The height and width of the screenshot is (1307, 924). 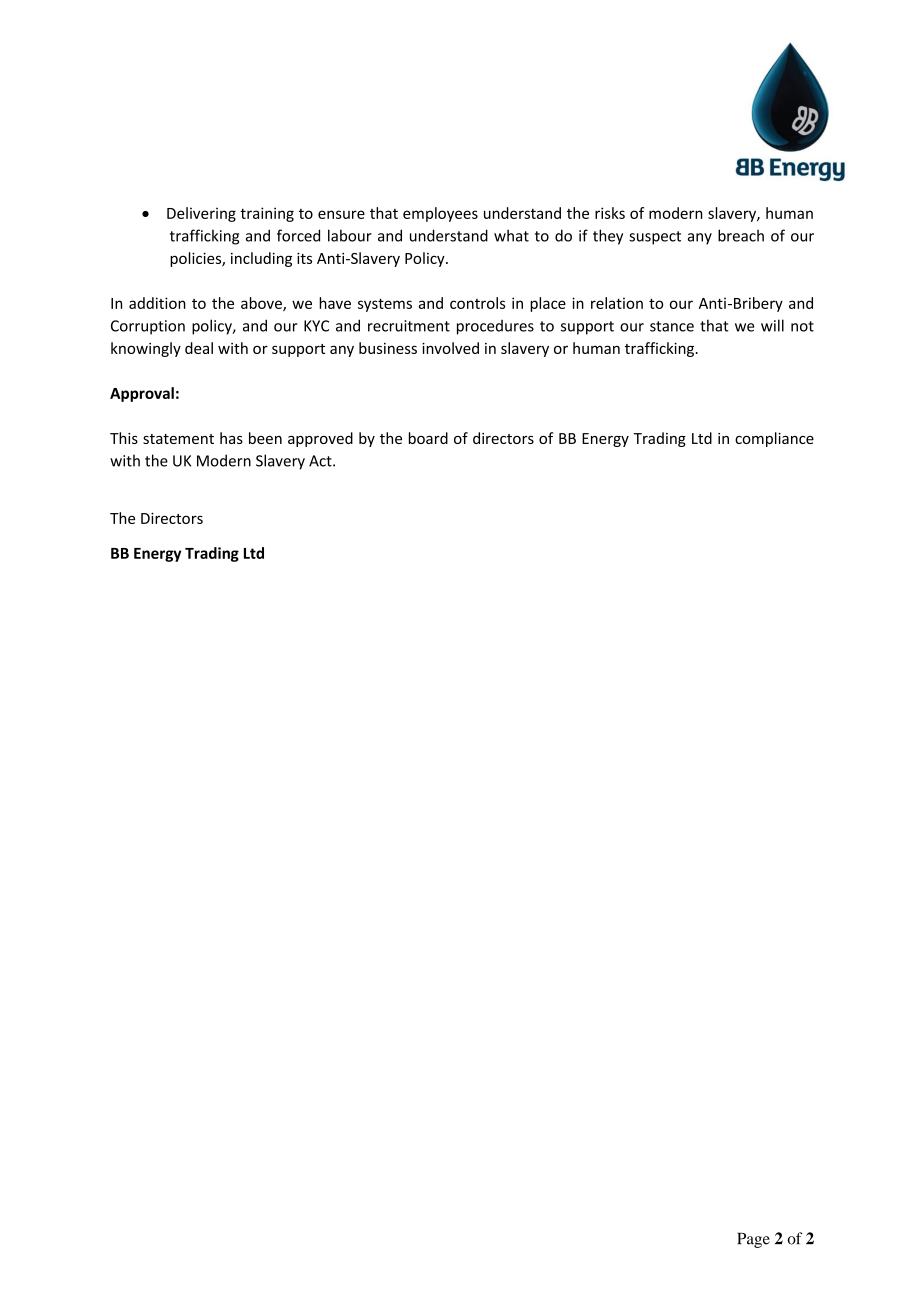 What do you see at coordinates (741, 235) in the screenshot?
I see `breach` at bounding box center [741, 235].
